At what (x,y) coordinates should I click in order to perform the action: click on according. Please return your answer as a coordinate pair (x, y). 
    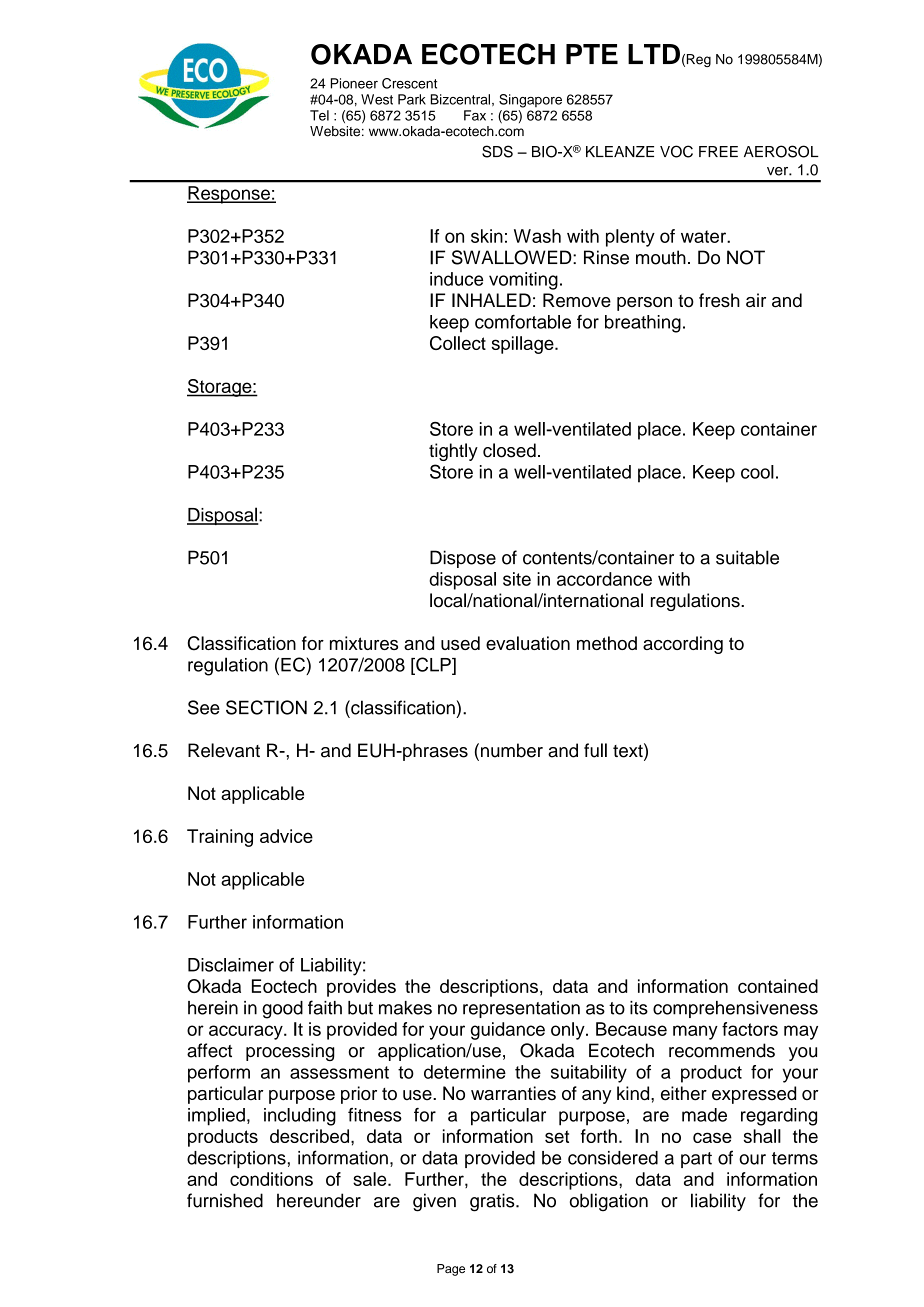
    Looking at the image, I should click on (683, 645).
